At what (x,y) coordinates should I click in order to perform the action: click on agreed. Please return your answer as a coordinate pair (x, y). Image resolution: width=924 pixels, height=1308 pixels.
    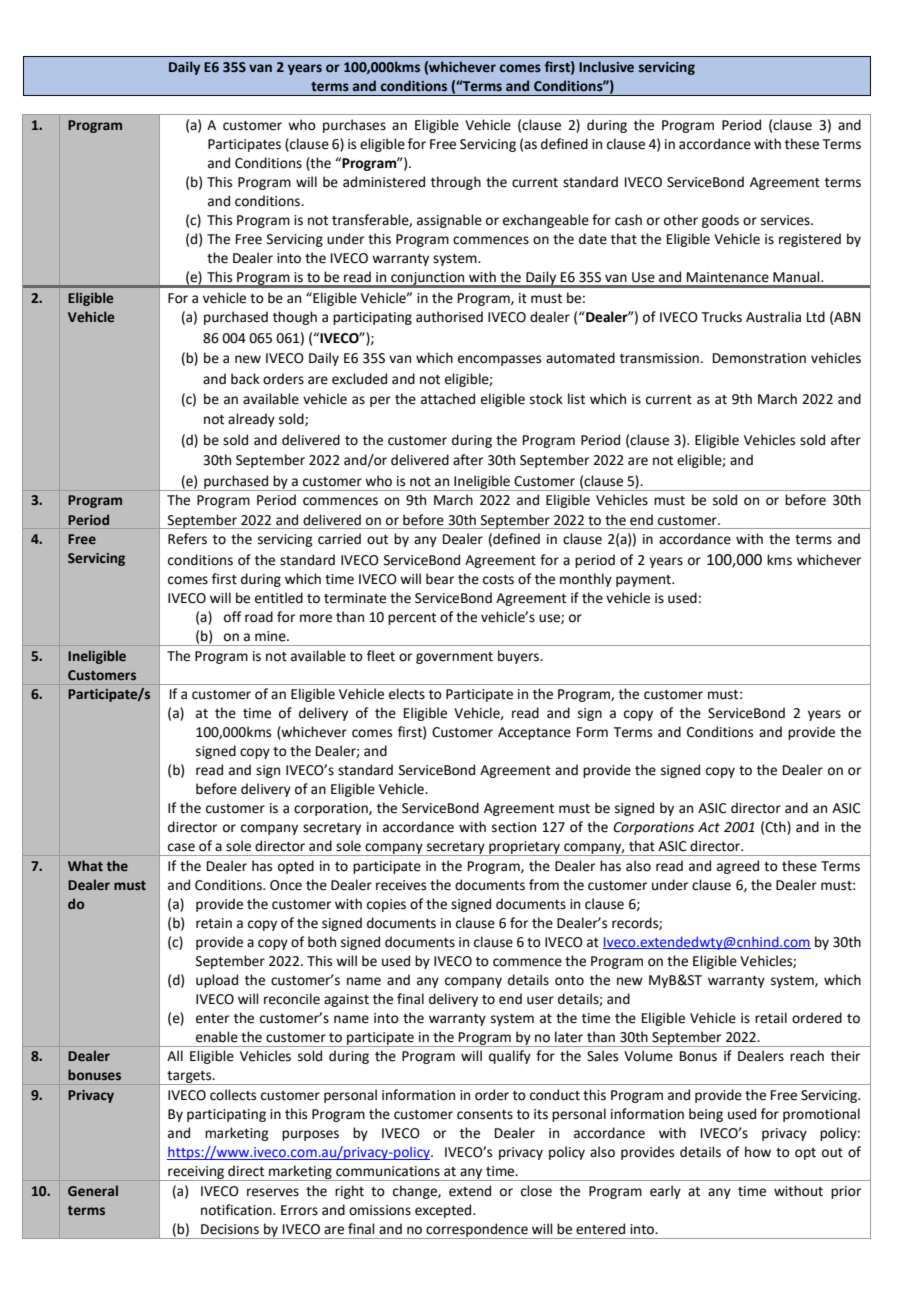
    Looking at the image, I should click on (738, 867).
